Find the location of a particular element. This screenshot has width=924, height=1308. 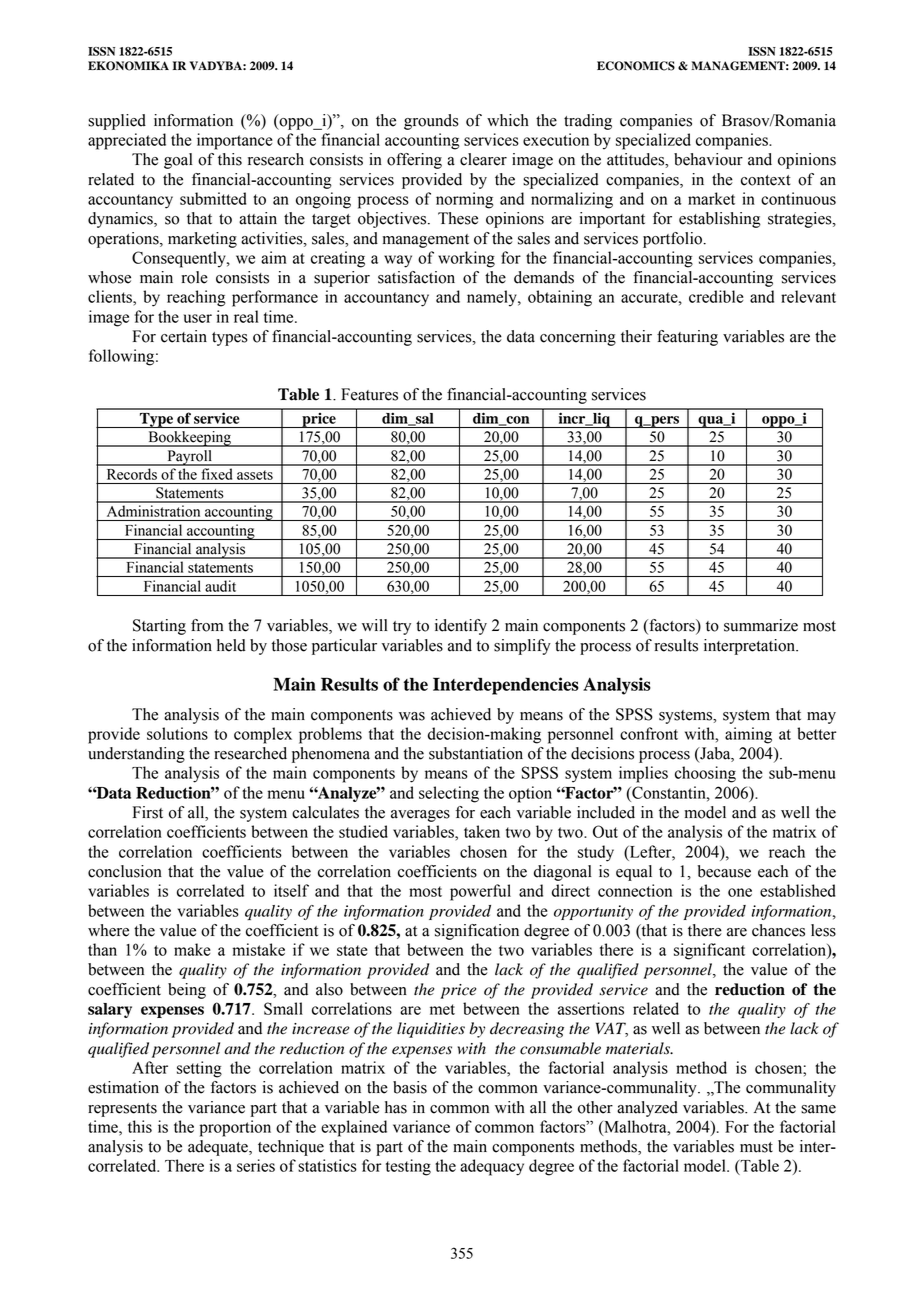

adequacy is located at coordinates (492, 1167).
